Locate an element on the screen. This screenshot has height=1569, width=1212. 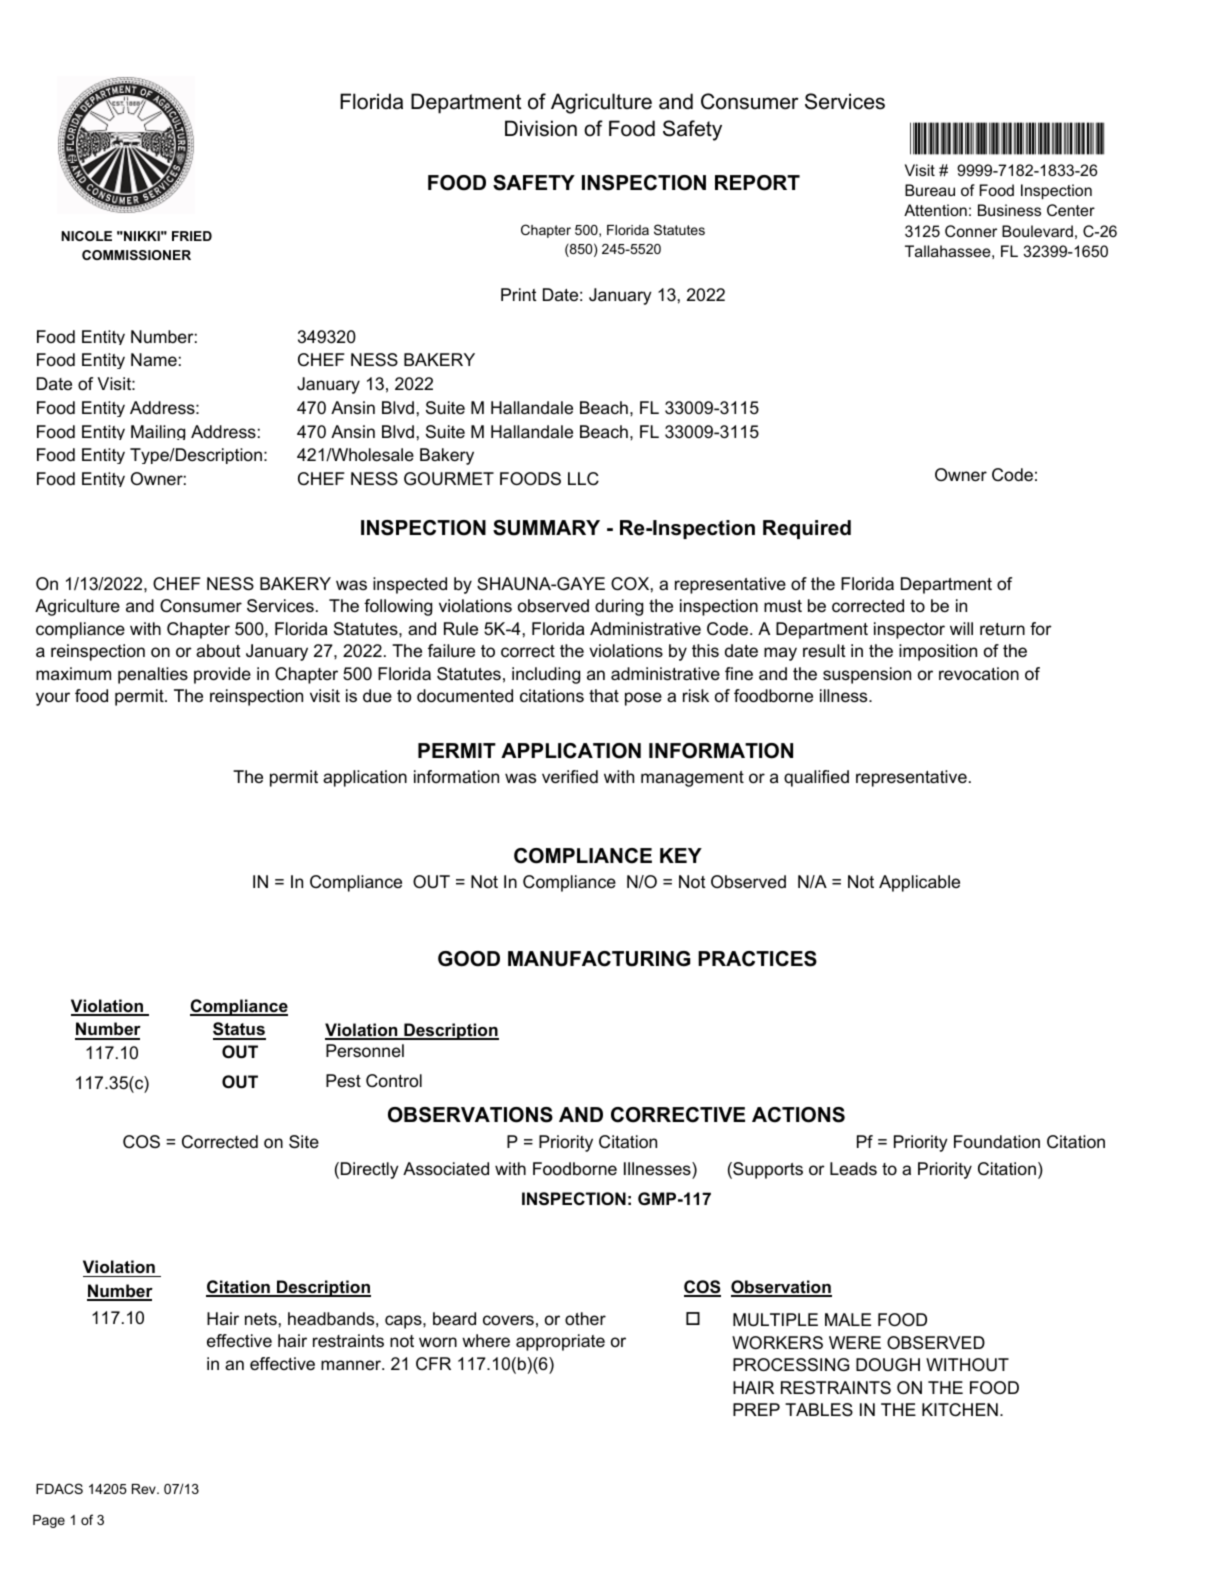
Bureau is located at coordinates (930, 190).
